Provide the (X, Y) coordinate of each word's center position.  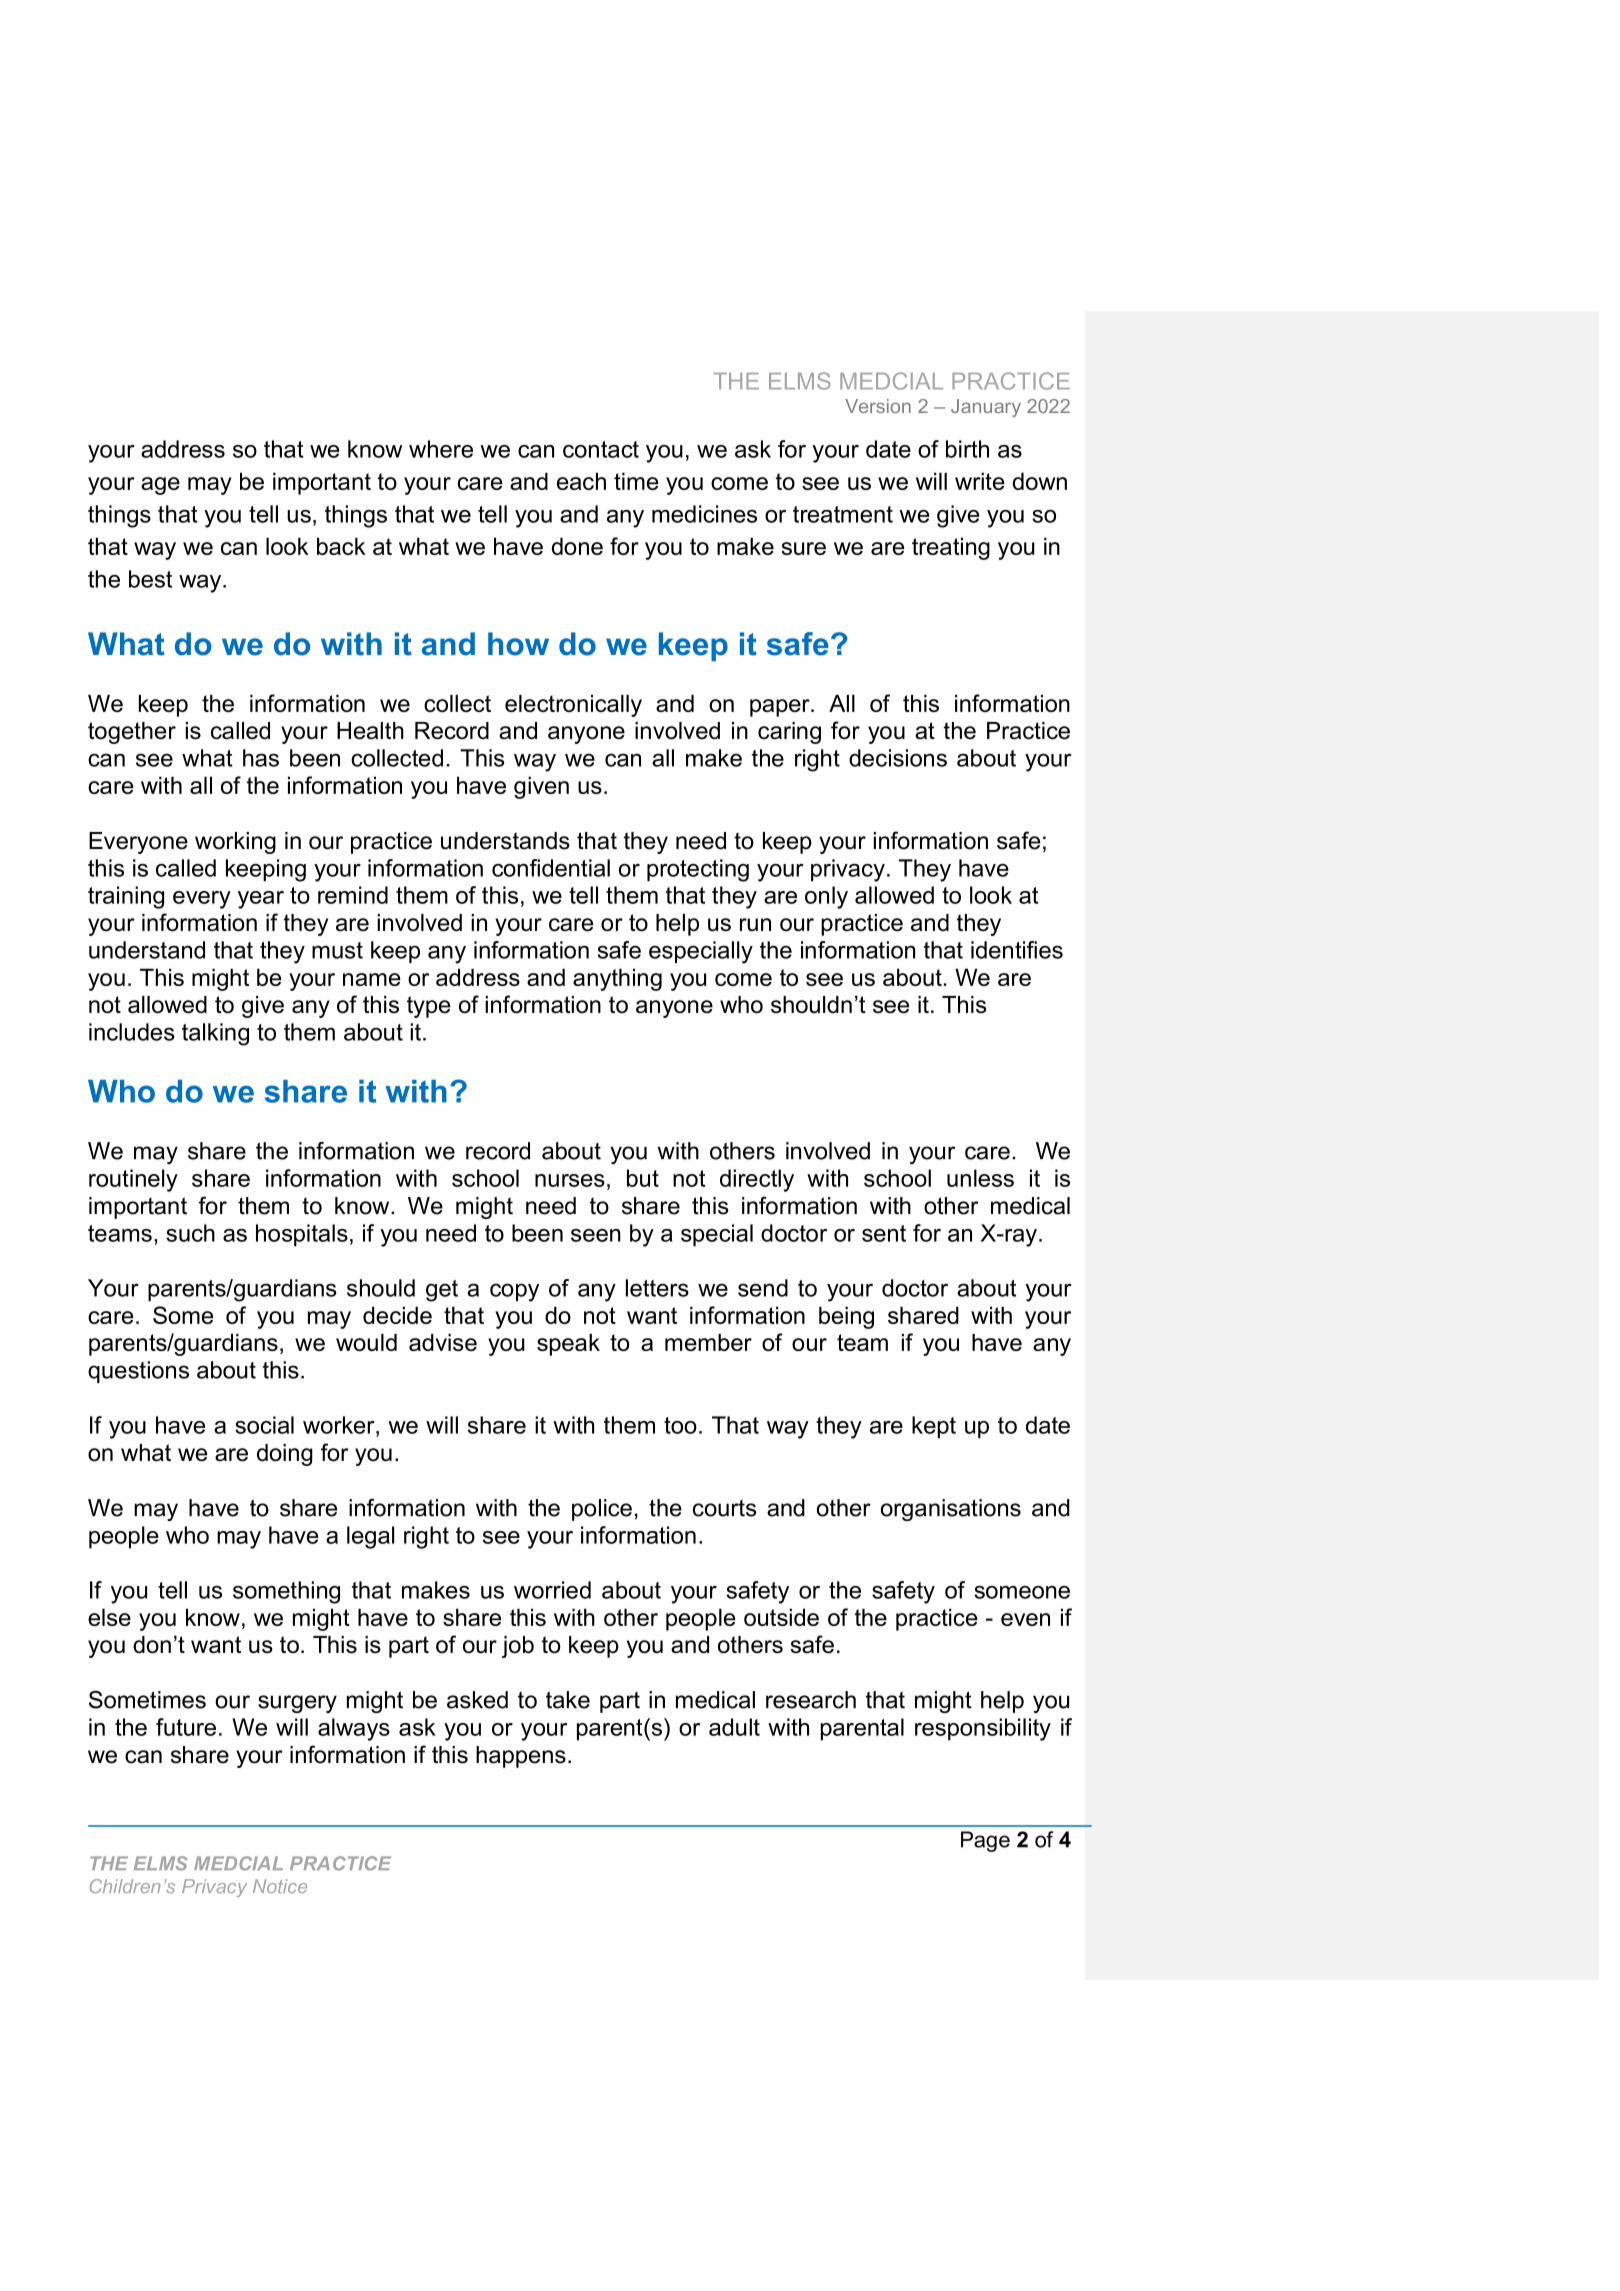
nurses (570, 1180)
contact (601, 449)
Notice (280, 1886)
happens (521, 1757)
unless (980, 1178)
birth (967, 449)
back (341, 546)
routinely (133, 1180)
